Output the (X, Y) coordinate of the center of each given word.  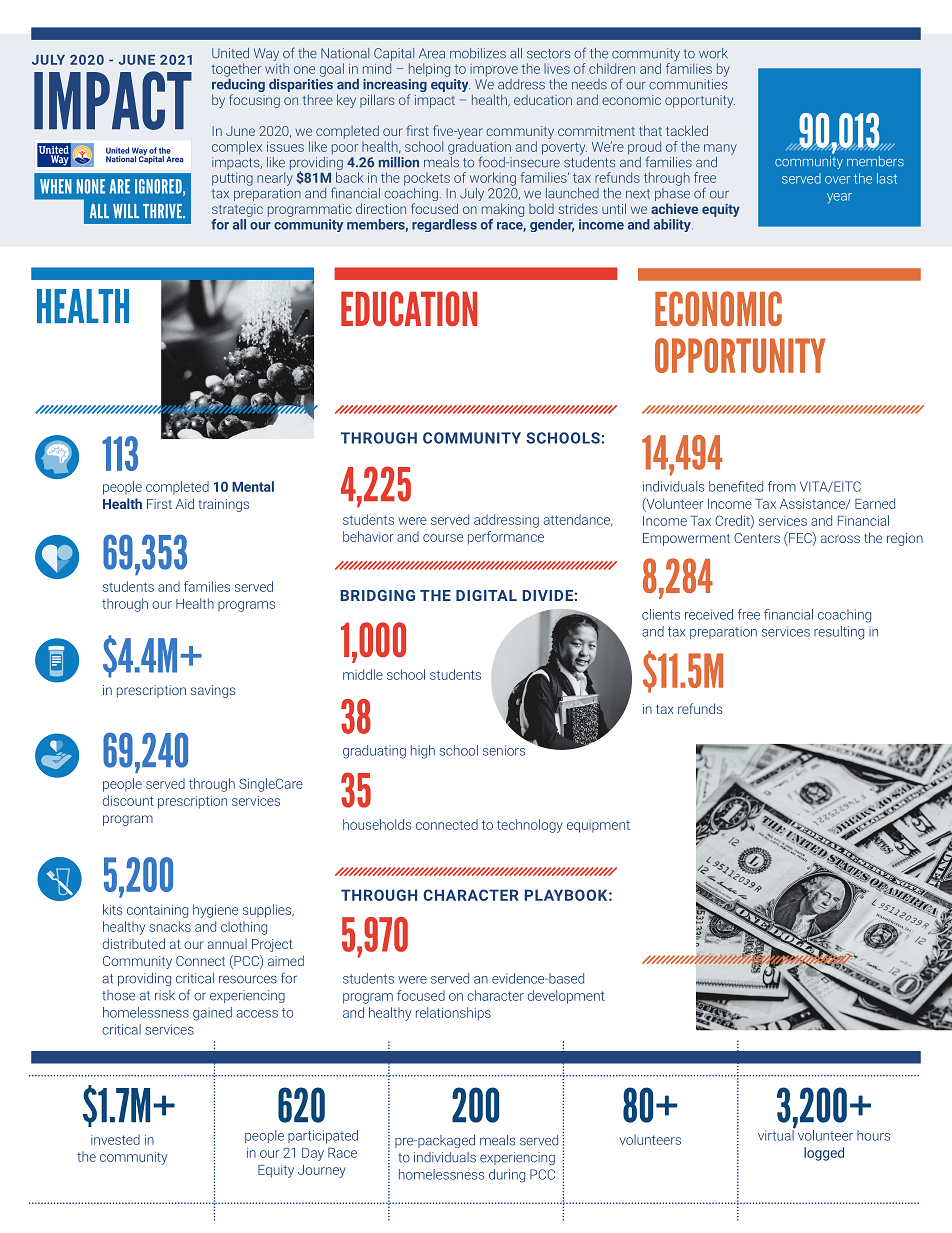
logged (824, 1154)
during (507, 1176)
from (782, 486)
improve (494, 70)
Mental (253, 486)
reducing (238, 85)
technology (530, 826)
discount (128, 800)
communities (688, 84)
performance (506, 538)
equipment (598, 826)
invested (115, 1139)
